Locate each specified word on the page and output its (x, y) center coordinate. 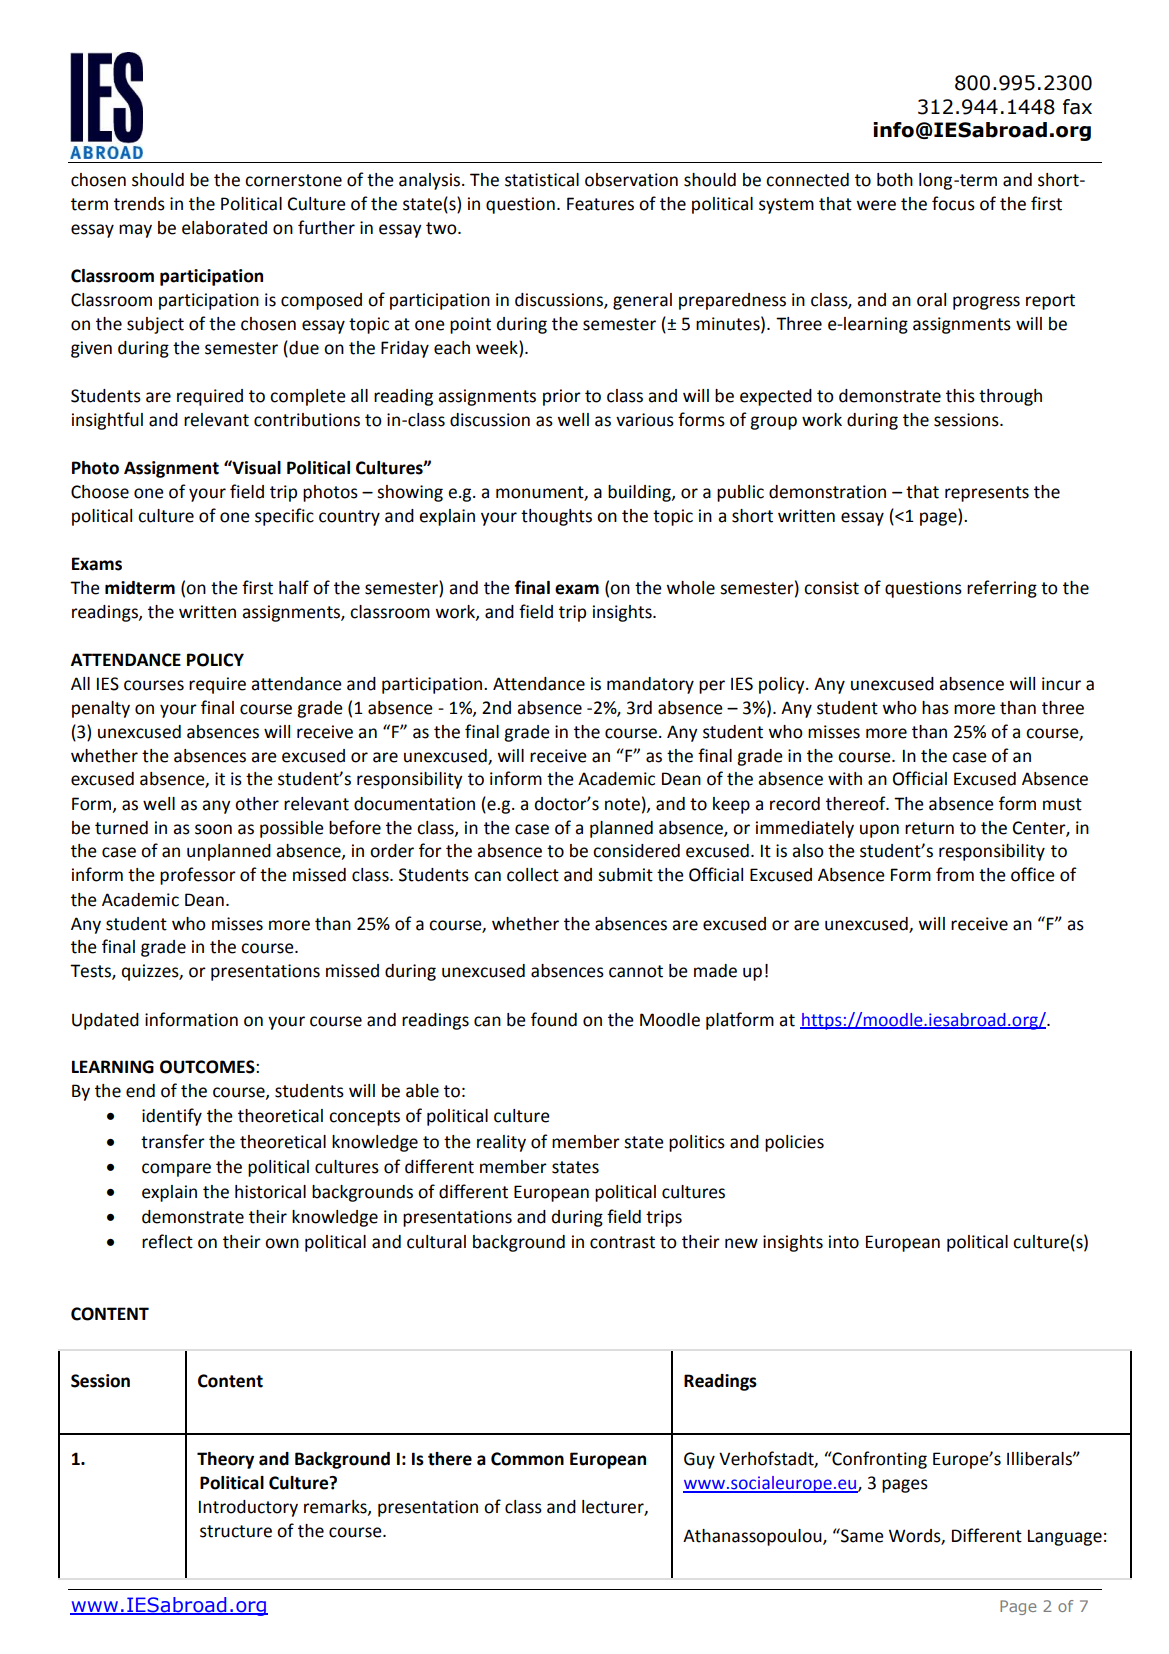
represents (987, 494)
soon (213, 829)
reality (501, 1143)
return (929, 828)
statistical (542, 180)
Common (527, 1459)
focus (953, 203)
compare (176, 1170)
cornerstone (293, 180)
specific (284, 517)
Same (861, 1535)
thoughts (556, 517)
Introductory (248, 1508)
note (622, 804)
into (844, 1242)
